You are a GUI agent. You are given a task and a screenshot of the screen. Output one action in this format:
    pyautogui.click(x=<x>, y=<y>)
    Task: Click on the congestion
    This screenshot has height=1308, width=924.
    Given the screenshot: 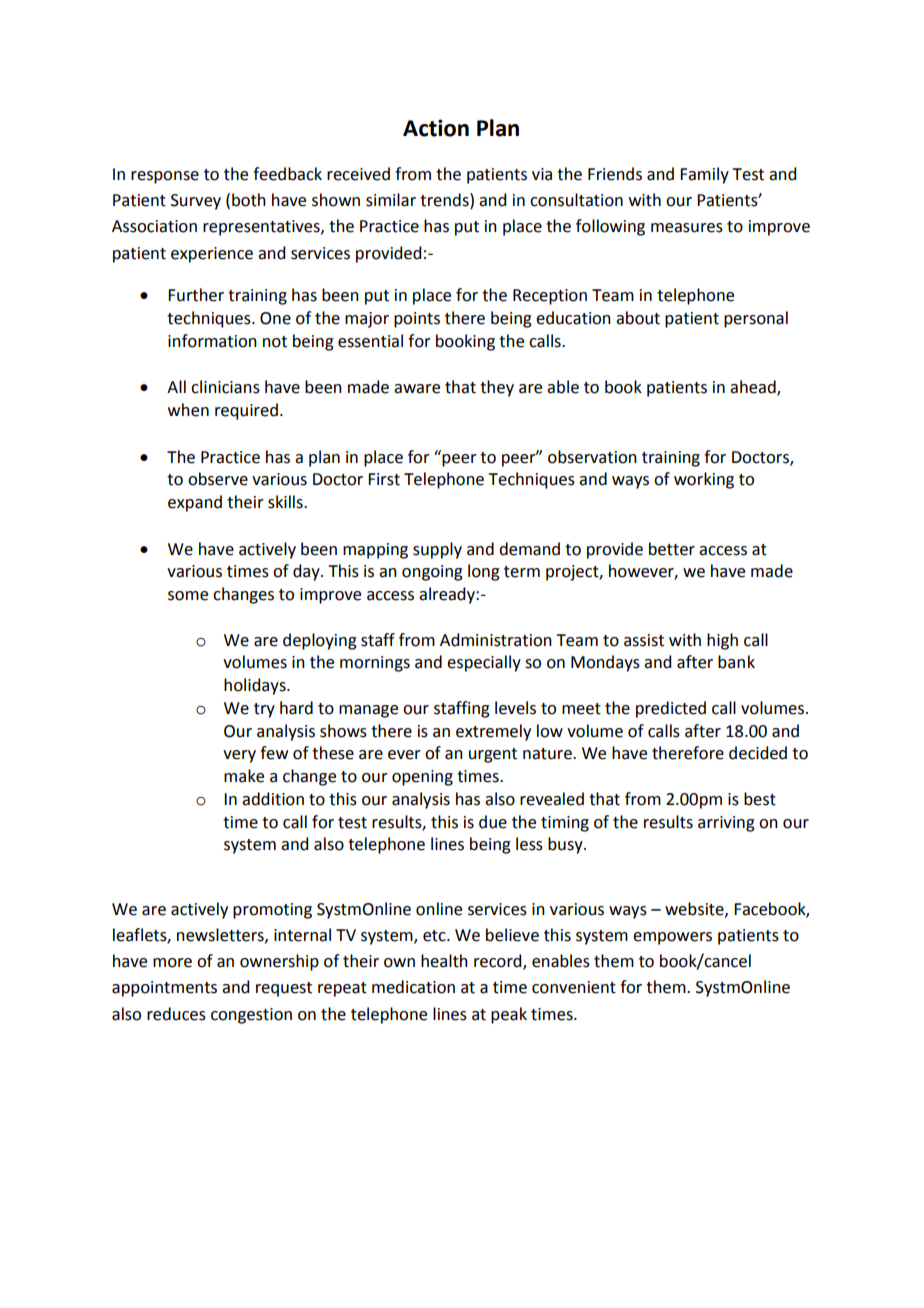 What is the action you would take?
    pyautogui.click(x=251, y=1016)
